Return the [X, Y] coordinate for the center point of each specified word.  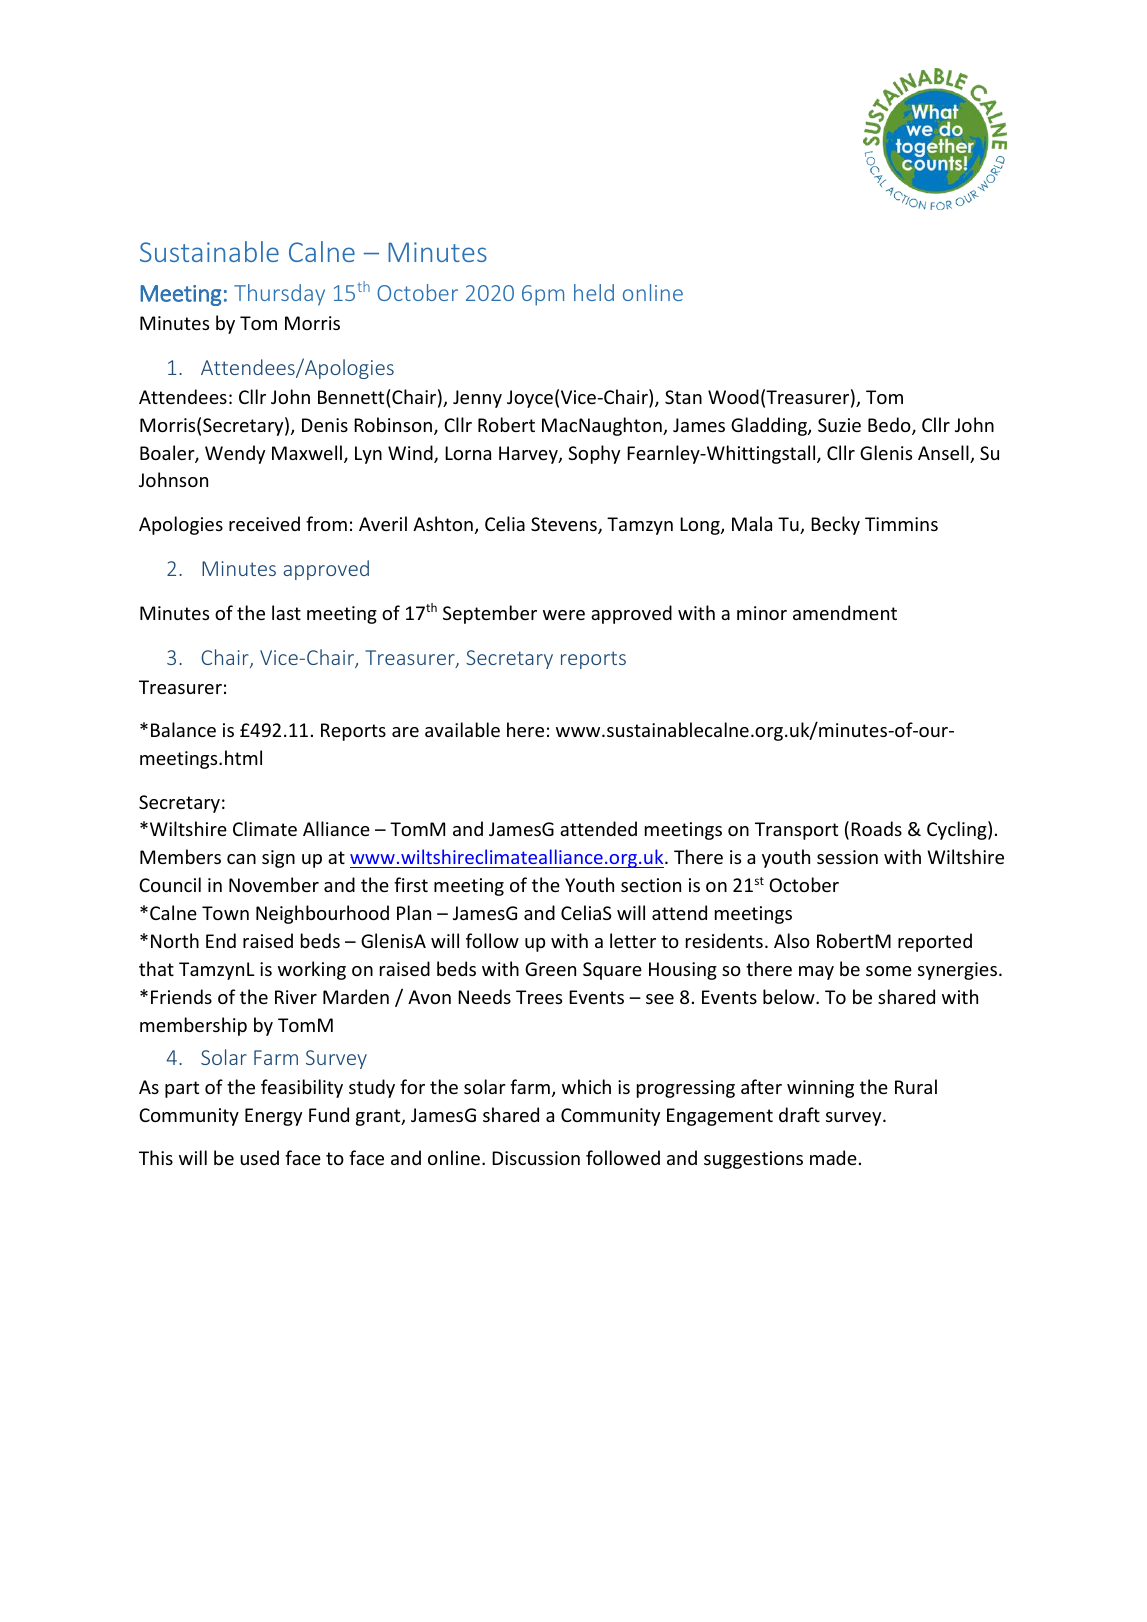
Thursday [279, 295]
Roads [876, 828]
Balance [183, 729]
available [462, 729]
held [594, 292]
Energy [273, 1117]
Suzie [839, 425]
